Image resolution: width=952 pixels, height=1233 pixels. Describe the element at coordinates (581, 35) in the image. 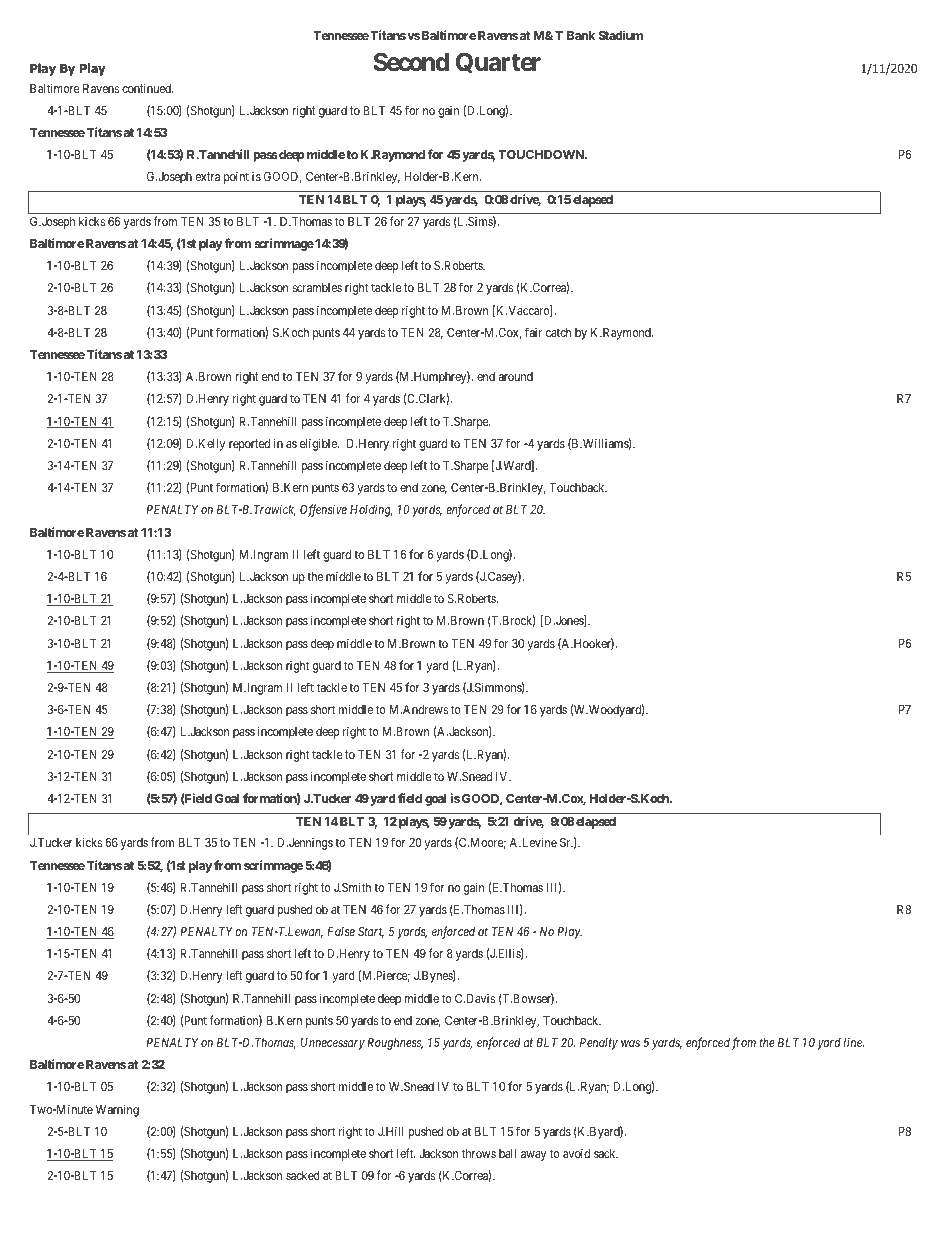

I see `Bank` at that location.
